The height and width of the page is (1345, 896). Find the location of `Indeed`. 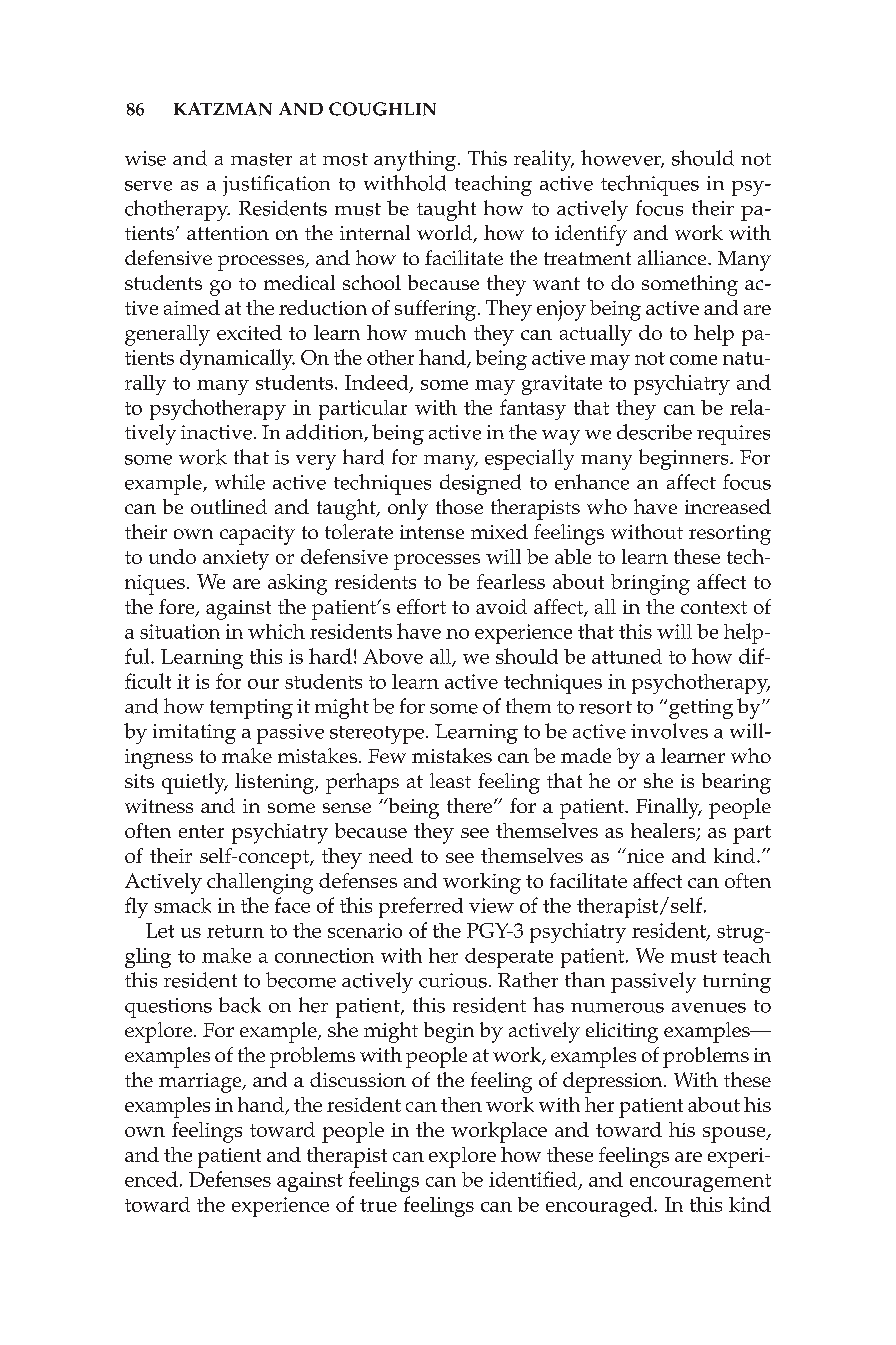

Indeed is located at coordinates (378, 383).
